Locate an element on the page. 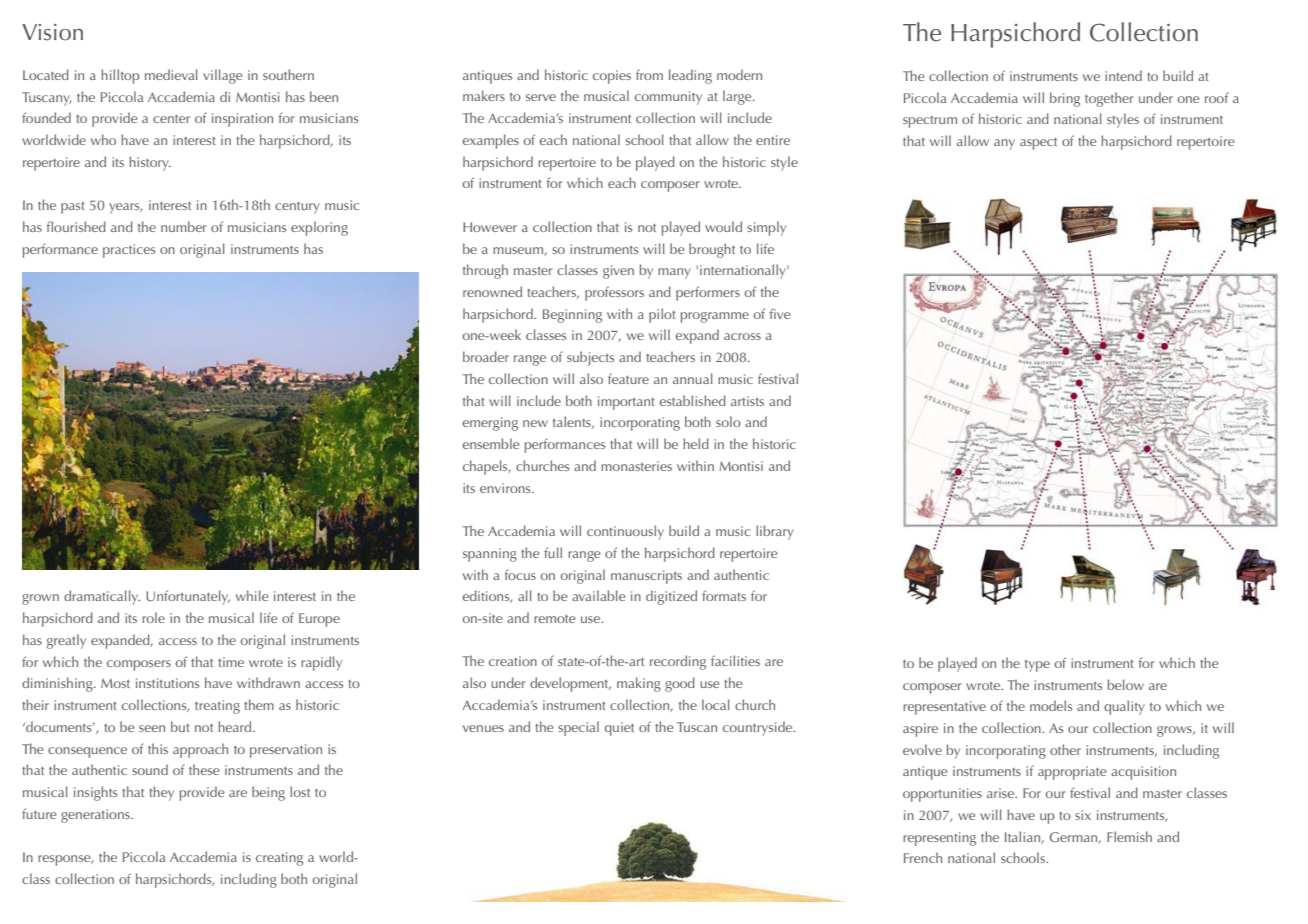 The image size is (1308, 924). from is located at coordinates (649, 74).
